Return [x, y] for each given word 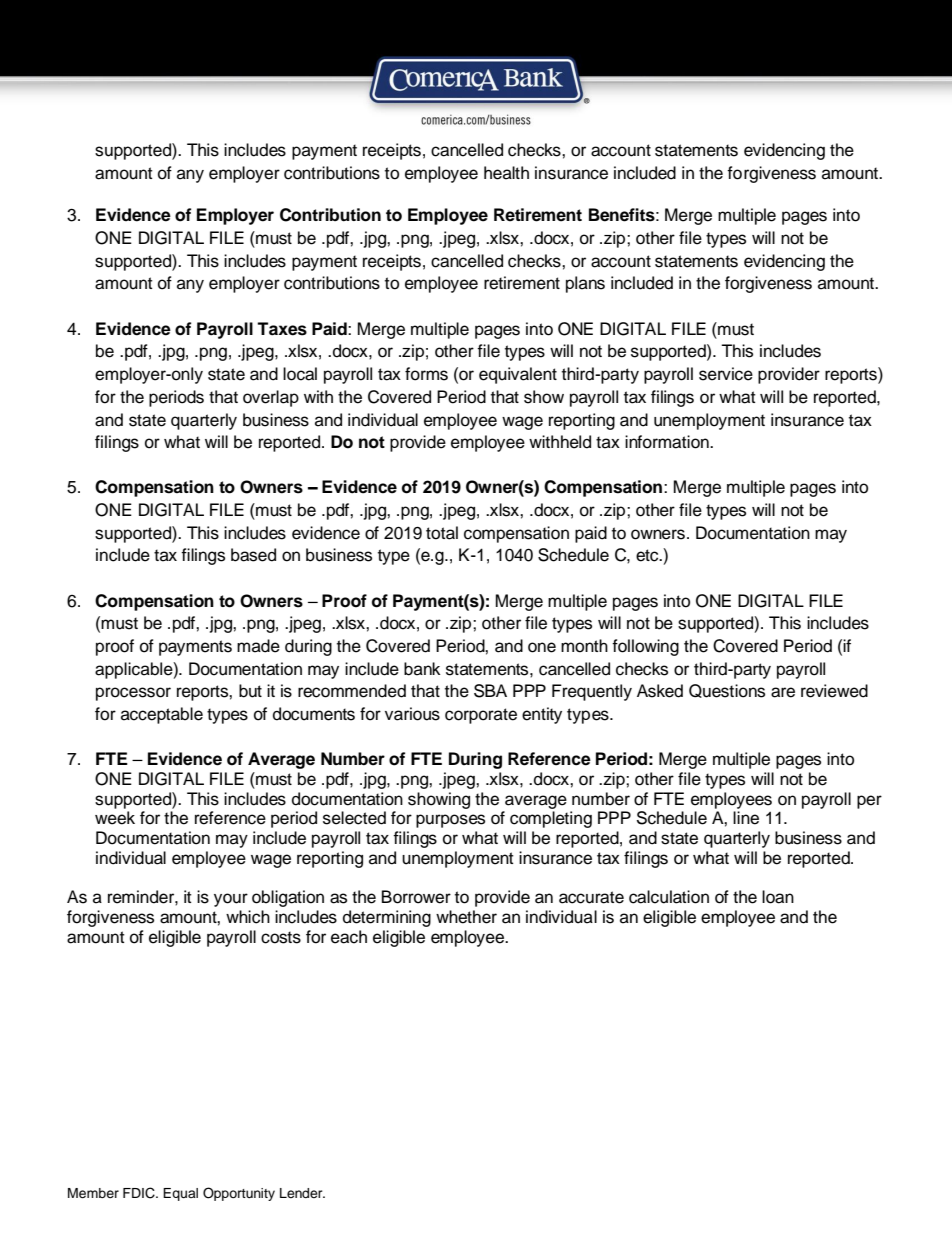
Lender [302, 1193]
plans [585, 284]
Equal [180, 1194]
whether [466, 917]
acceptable [162, 715]
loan [778, 897]
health [506, 173]
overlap [271, 398]
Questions [727, 691]
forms [426, 374]
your [231, 900]
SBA [490, 691]
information [668, 442]
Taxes [282, 329]
